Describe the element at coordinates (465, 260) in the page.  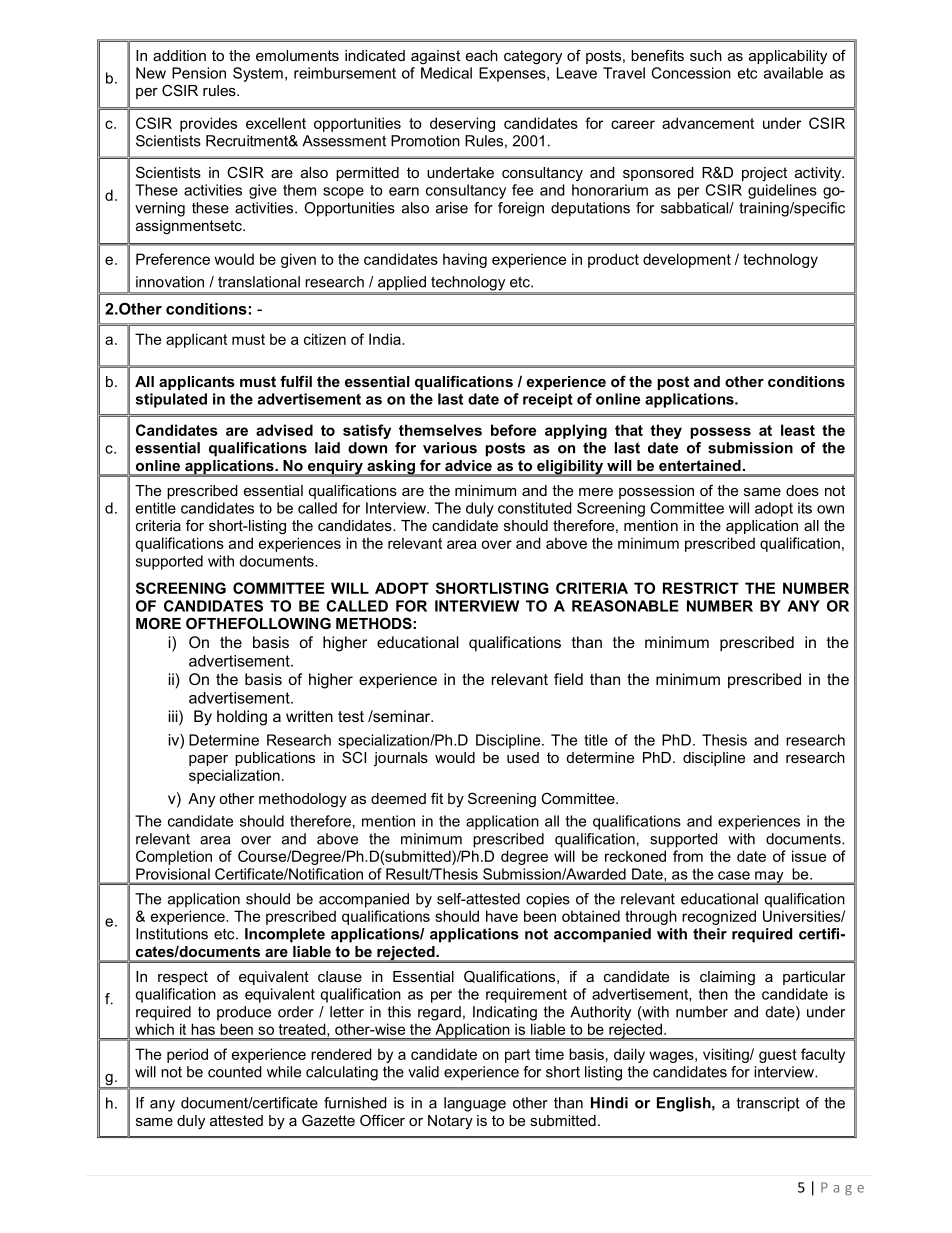
I see `having` at that location.
